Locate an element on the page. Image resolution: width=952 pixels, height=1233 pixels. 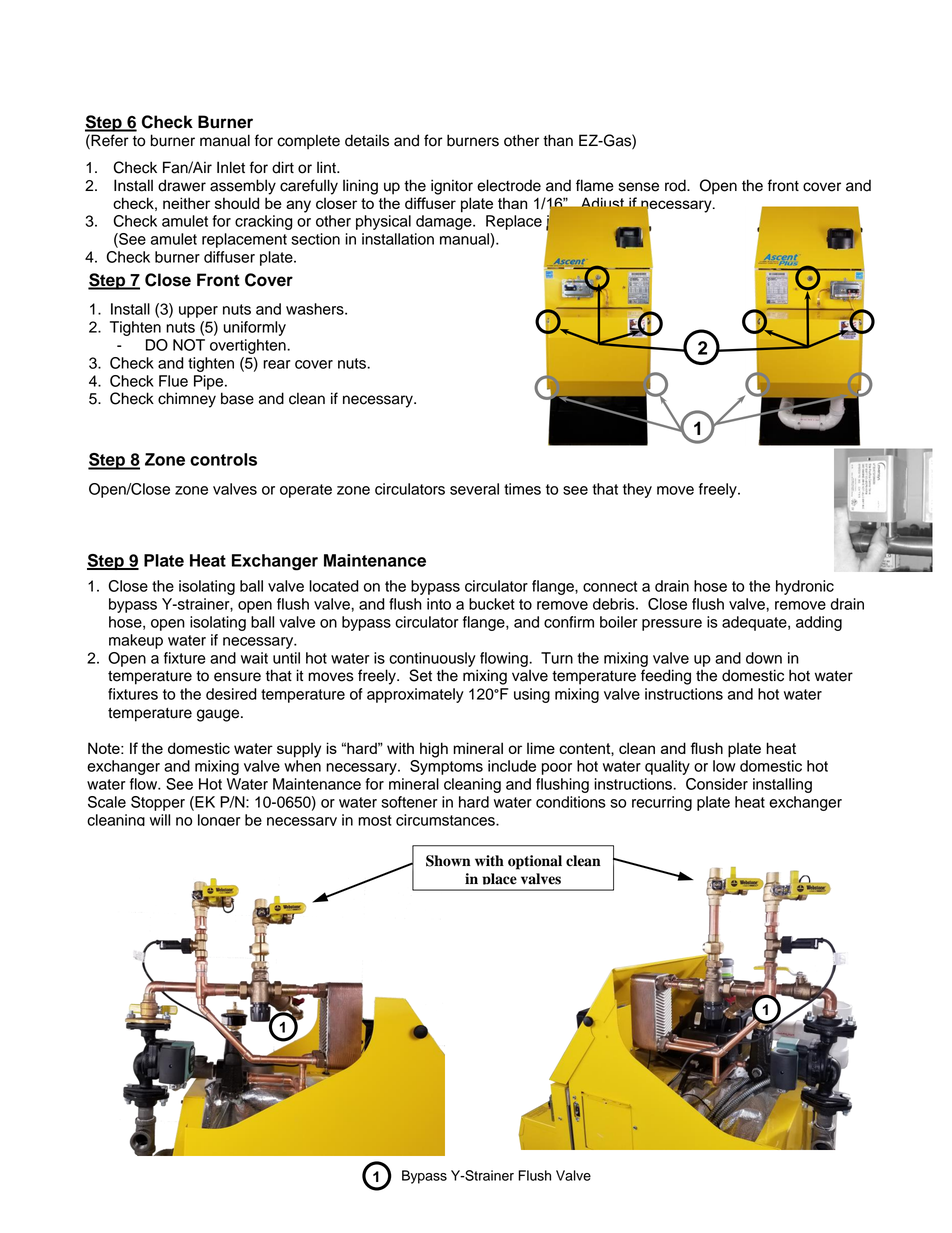
electrode is located at coordinates (509, 185).
